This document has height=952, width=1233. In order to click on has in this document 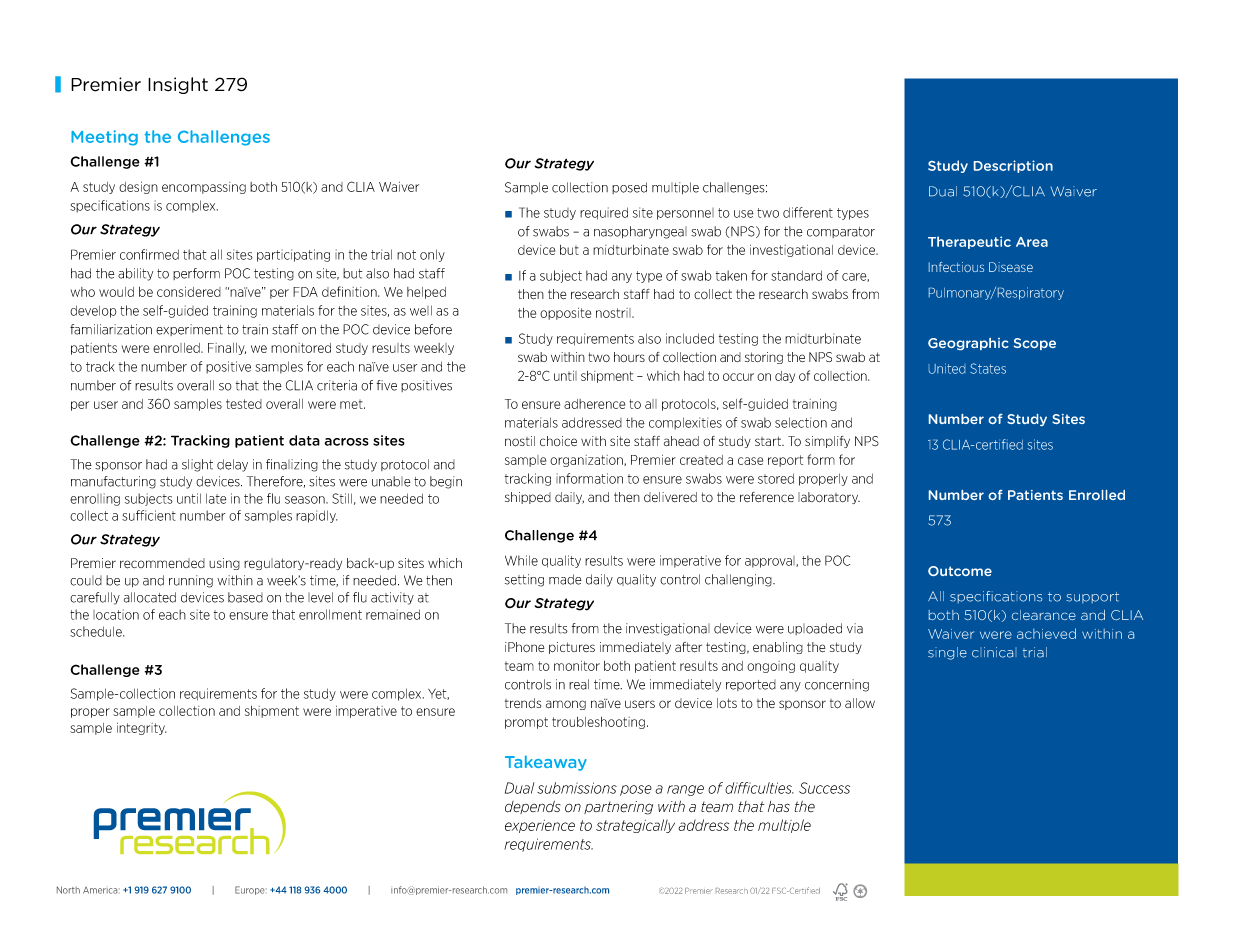, I will do `click(779, 806)`.
